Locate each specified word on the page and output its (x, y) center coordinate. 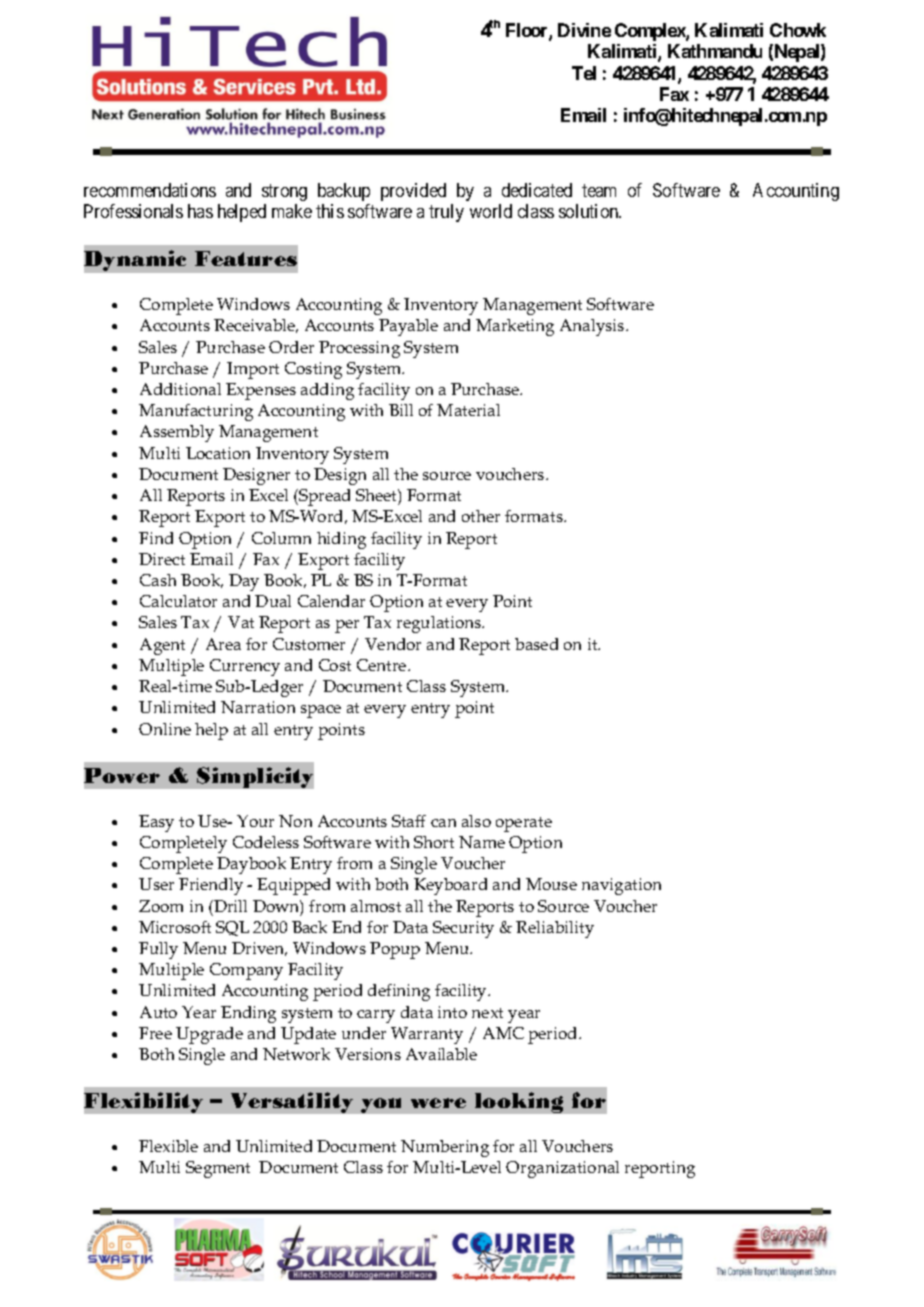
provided (413, 192)
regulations (440, 624)
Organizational (562, 1169)
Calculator (178, 601)
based (536, 644)
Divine (584, 30)
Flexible (168, 1146)
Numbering (445, 1148)
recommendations (150, 190)
